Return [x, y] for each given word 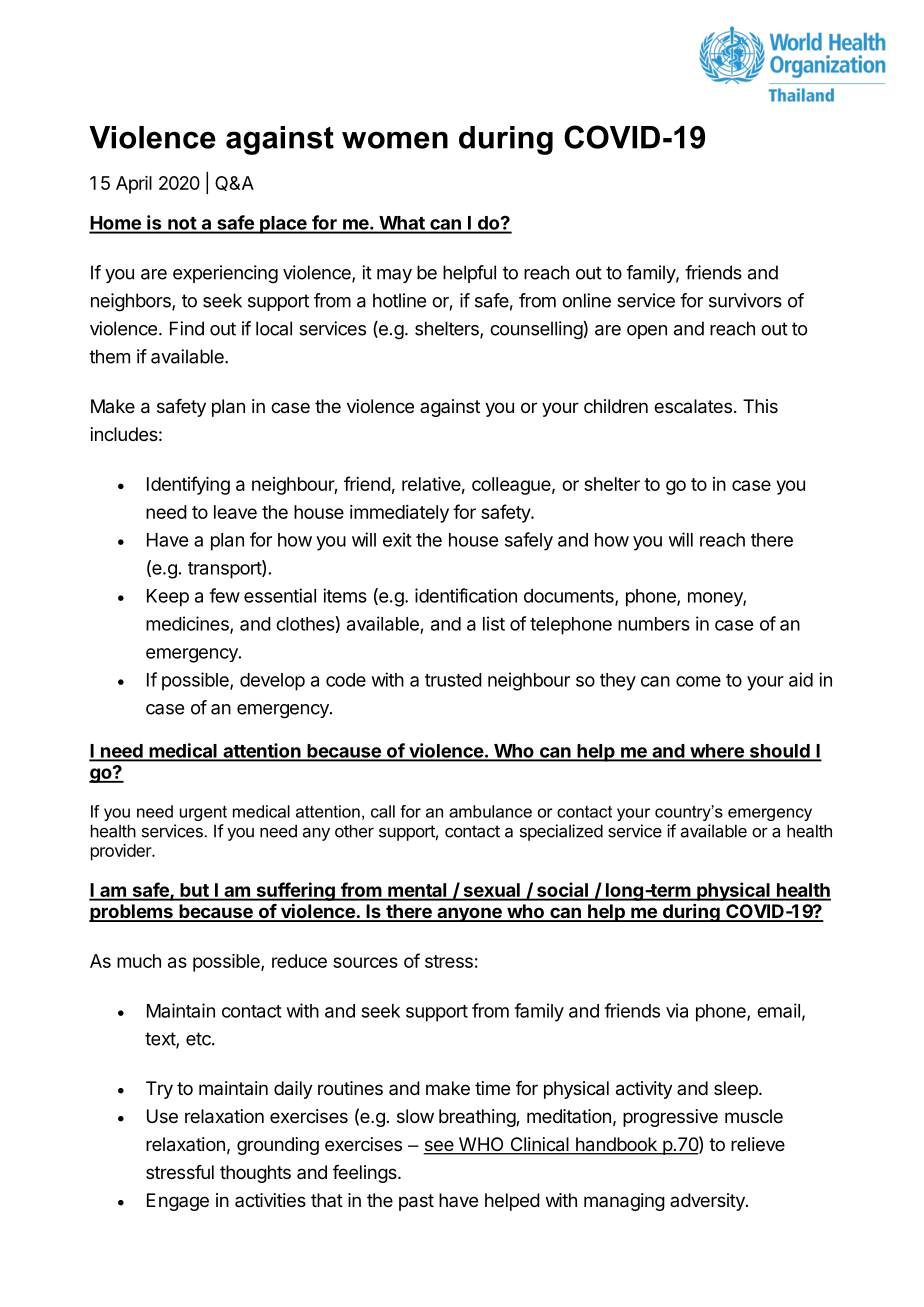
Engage [178, 1202]
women [395, 140]
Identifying [188, 485]
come [698, 681]
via [677, 1010]
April [134, 185]
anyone [469, 914]
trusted [453, 680]
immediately [399, 514]
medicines [188, 624]
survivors [745, 300]
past [416, 1202]
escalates [693, 406]
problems [132, 913]
